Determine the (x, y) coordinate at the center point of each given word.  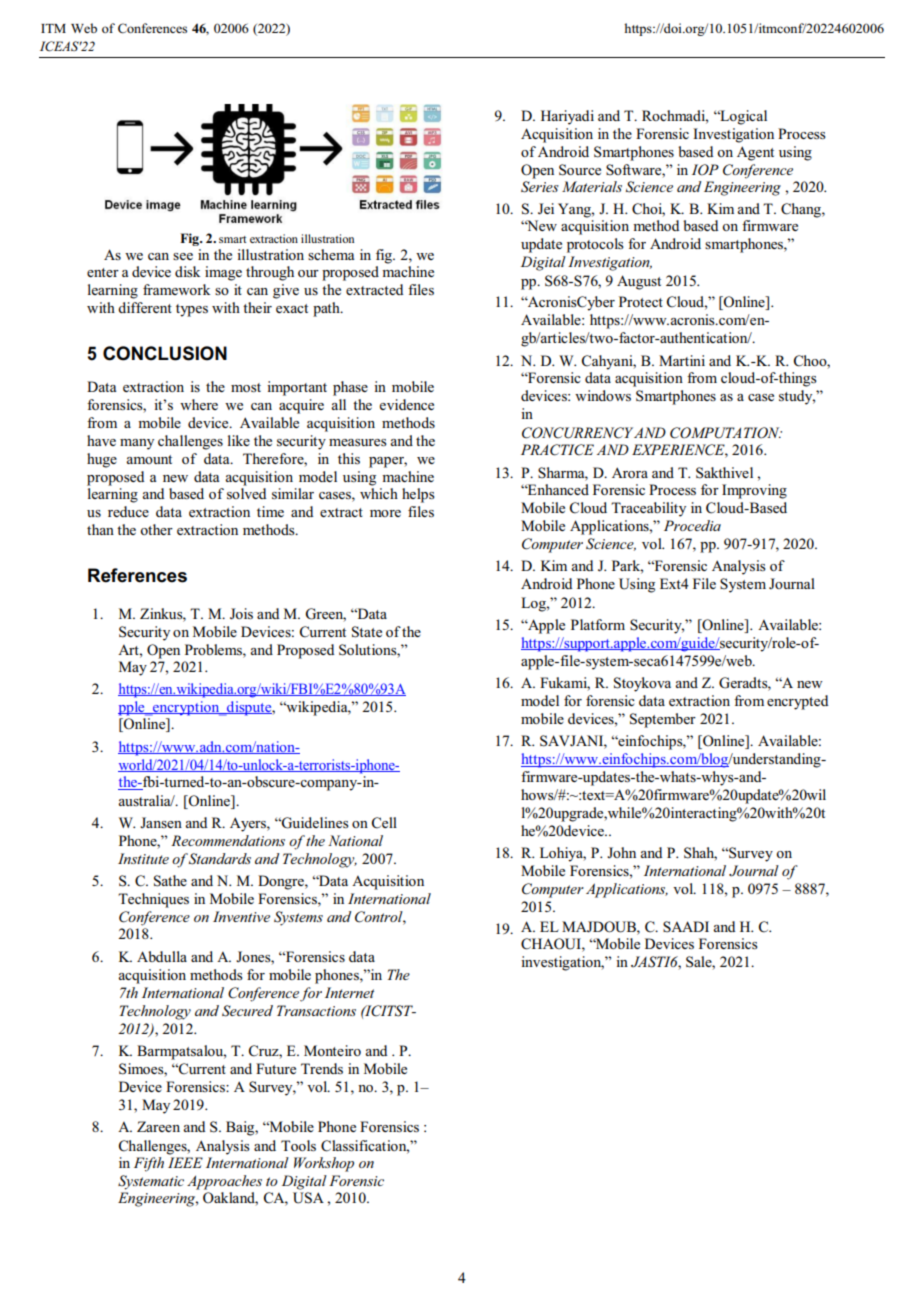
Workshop (324, 1164)
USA (308, 1198)
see (183, 256)
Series (540, 187)
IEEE (185, 1162)
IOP (705, 170)
